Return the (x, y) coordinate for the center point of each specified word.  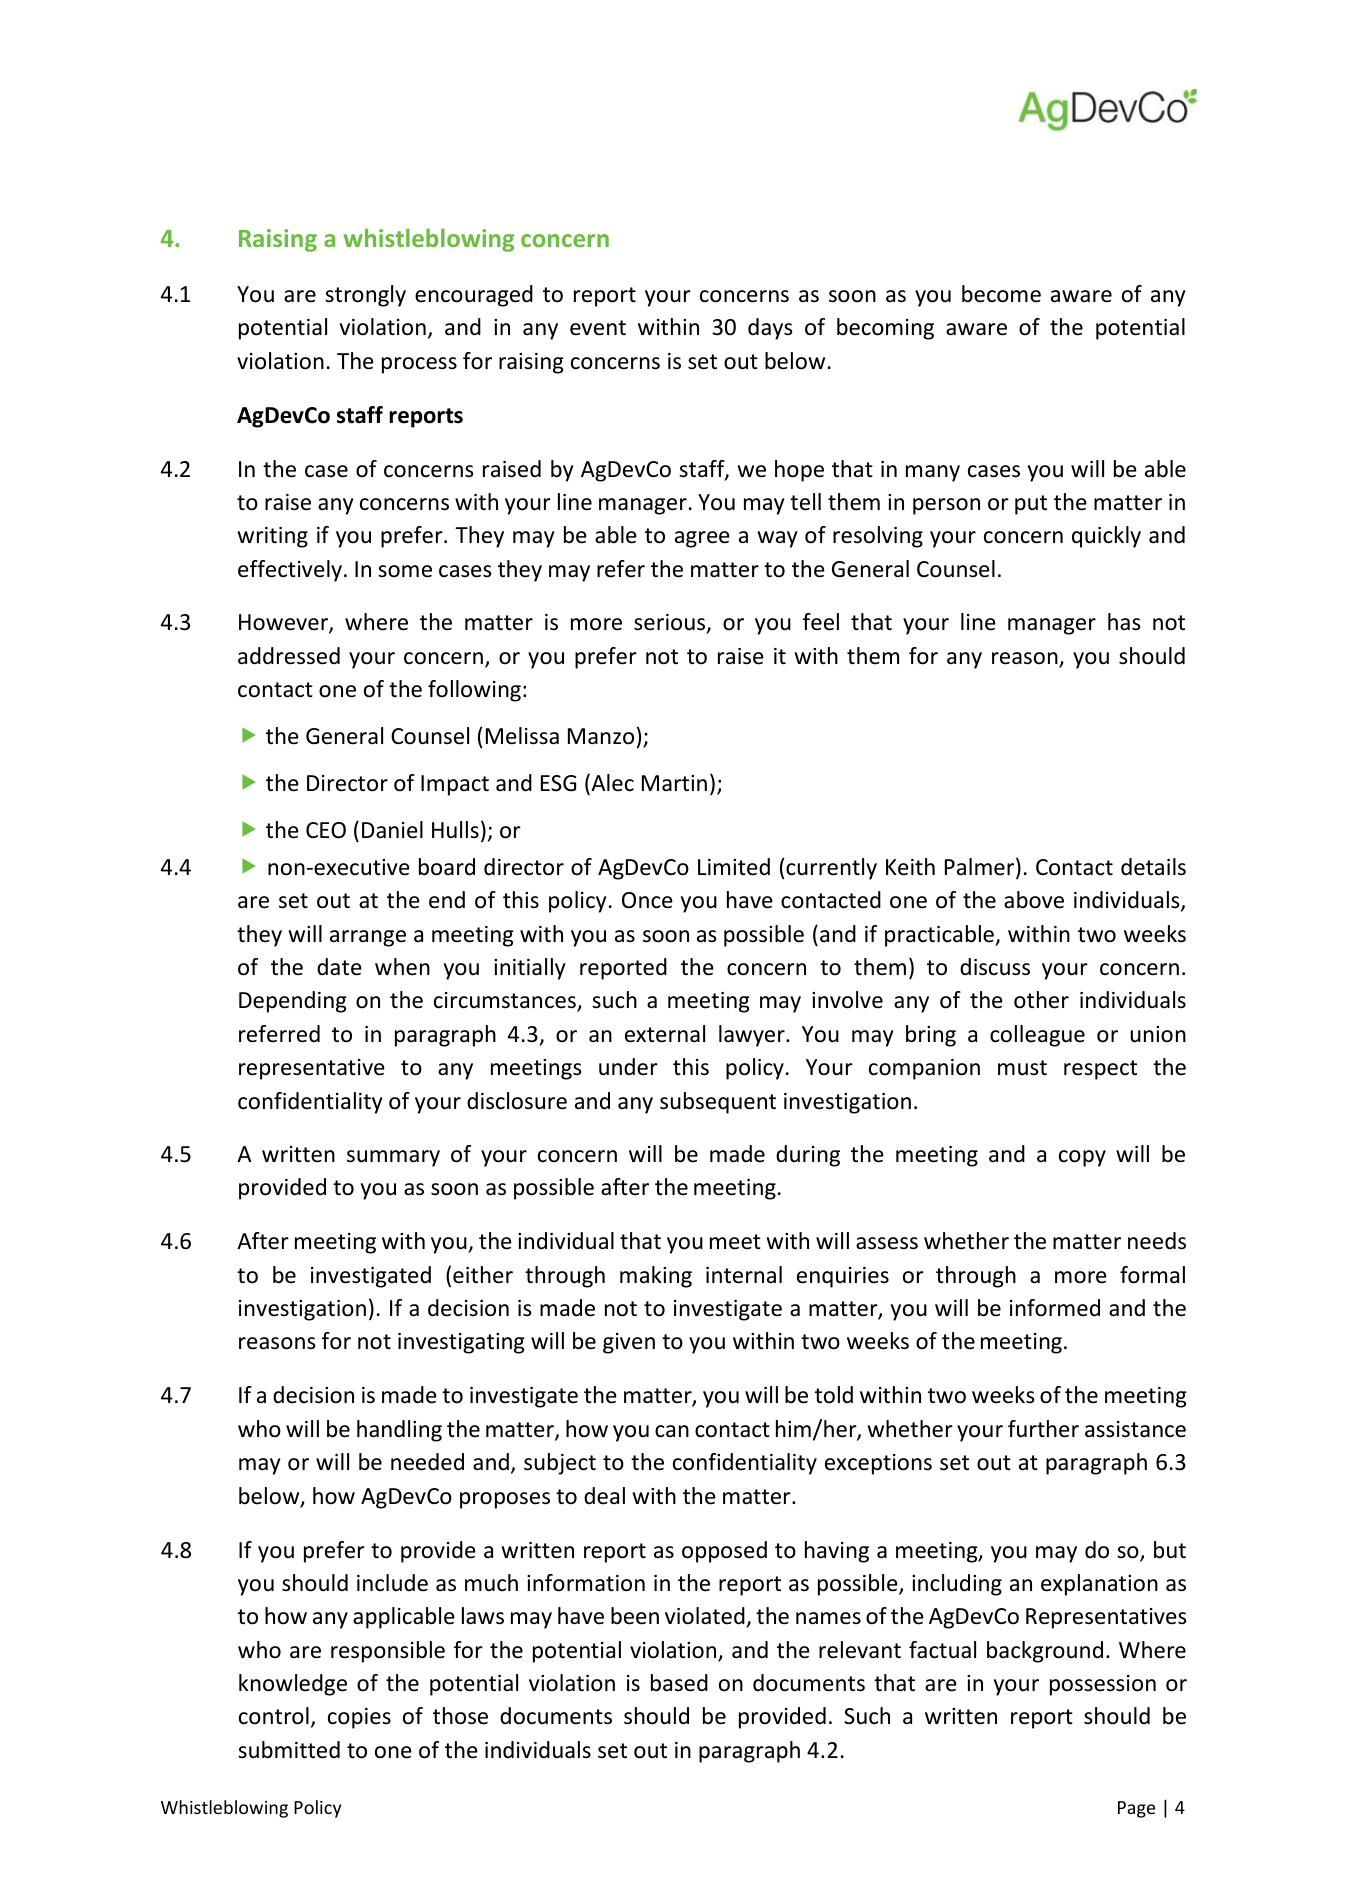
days (770, 329)
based (679, 1683)
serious (671, 623)
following (474, 691)
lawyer (753, 1036)
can (672, 1431)
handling (399, 1431)
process (419, 365)
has (1124, 622)
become (1001, 294)
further (1043, 1429)
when (402, 967)
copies (359, 1718)
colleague (1037, 1036)
